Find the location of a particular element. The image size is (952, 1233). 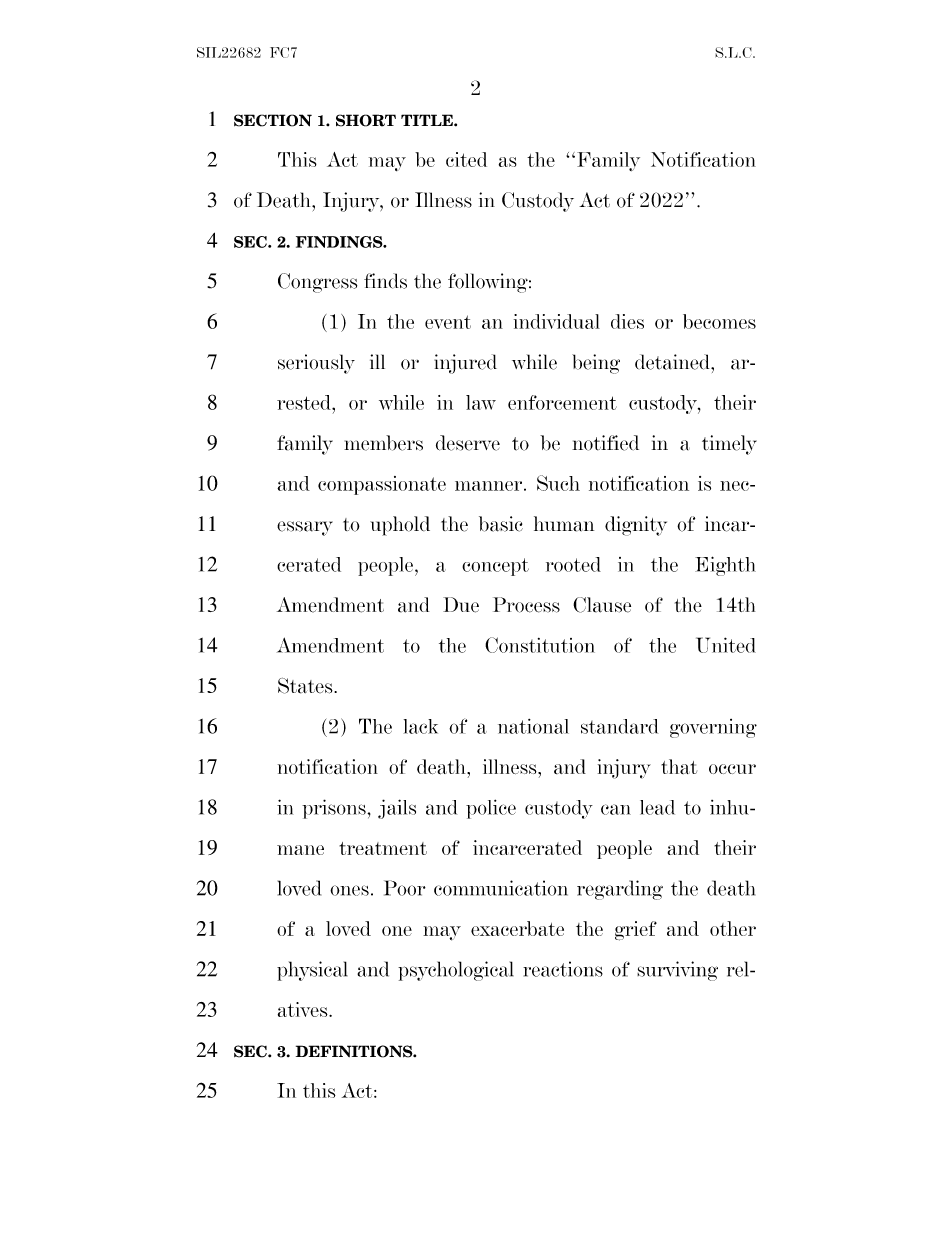

SHORT is located at coordinates (366, 120).
